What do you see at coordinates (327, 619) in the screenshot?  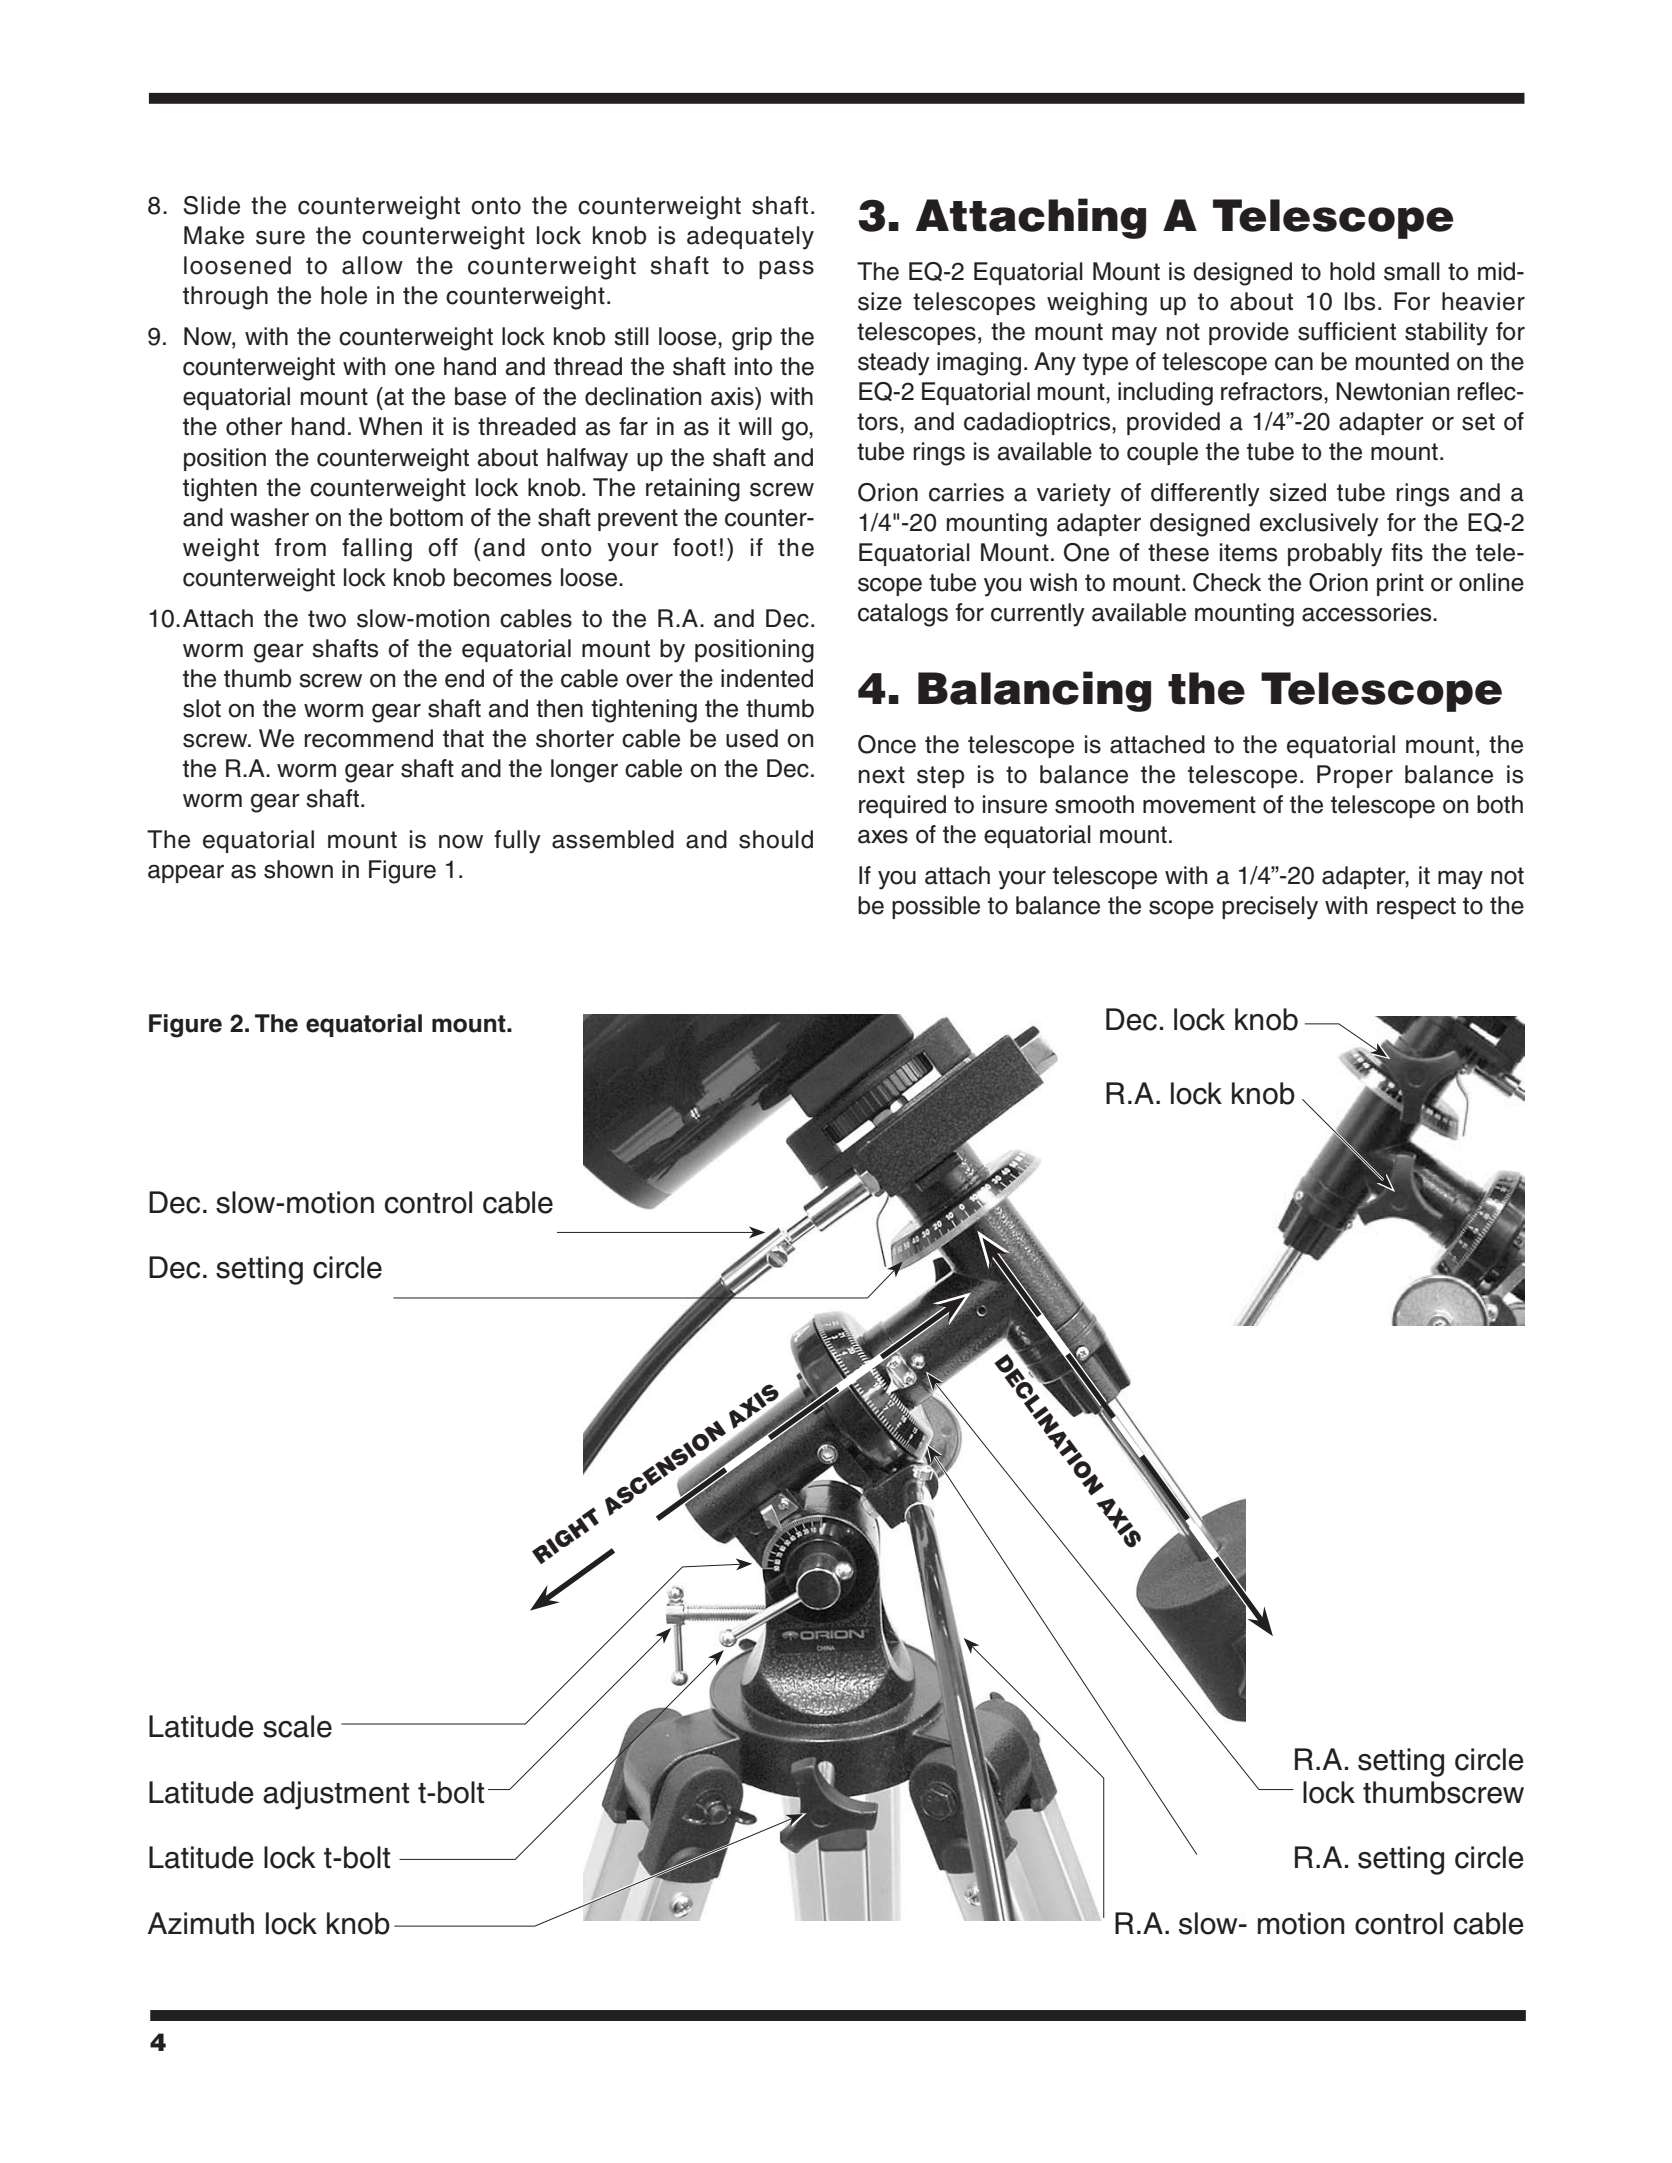 I see `two` at bounding box center [327, 619].
